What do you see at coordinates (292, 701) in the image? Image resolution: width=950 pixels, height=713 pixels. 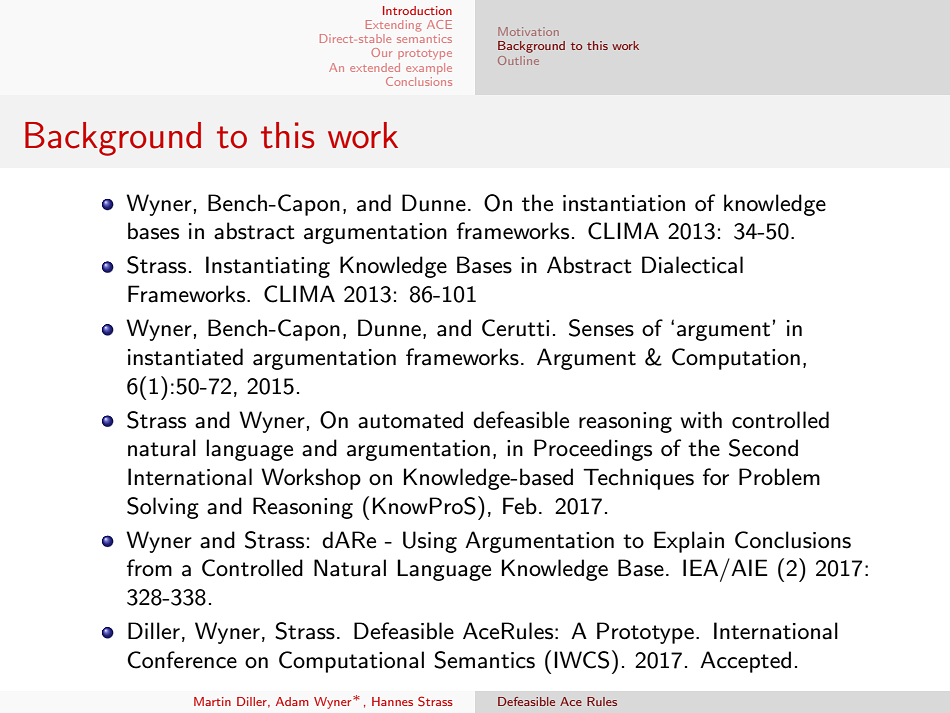 I see `Adam` at bounding box center [292, 701].
